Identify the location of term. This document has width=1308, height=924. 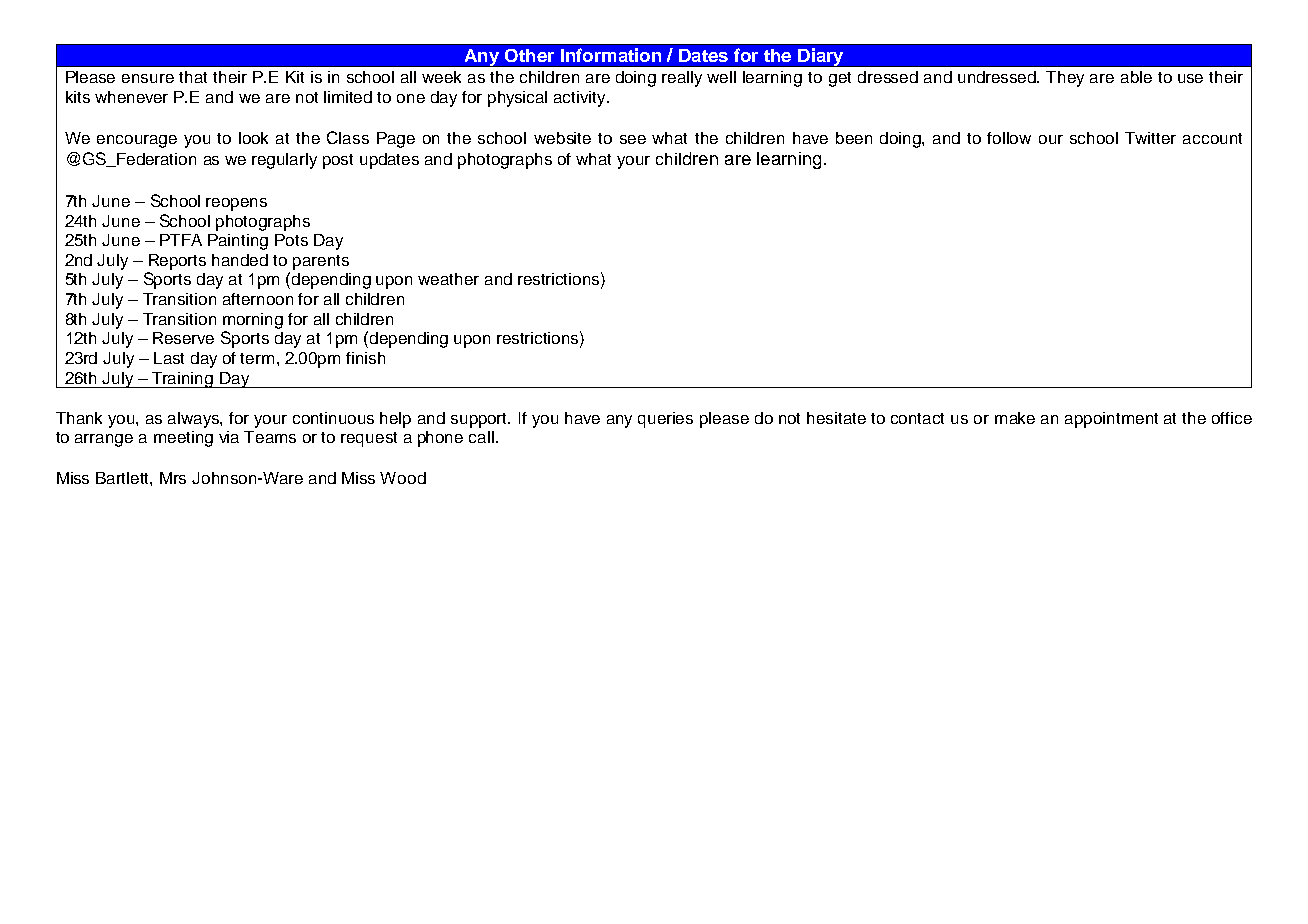
(257, 358).
